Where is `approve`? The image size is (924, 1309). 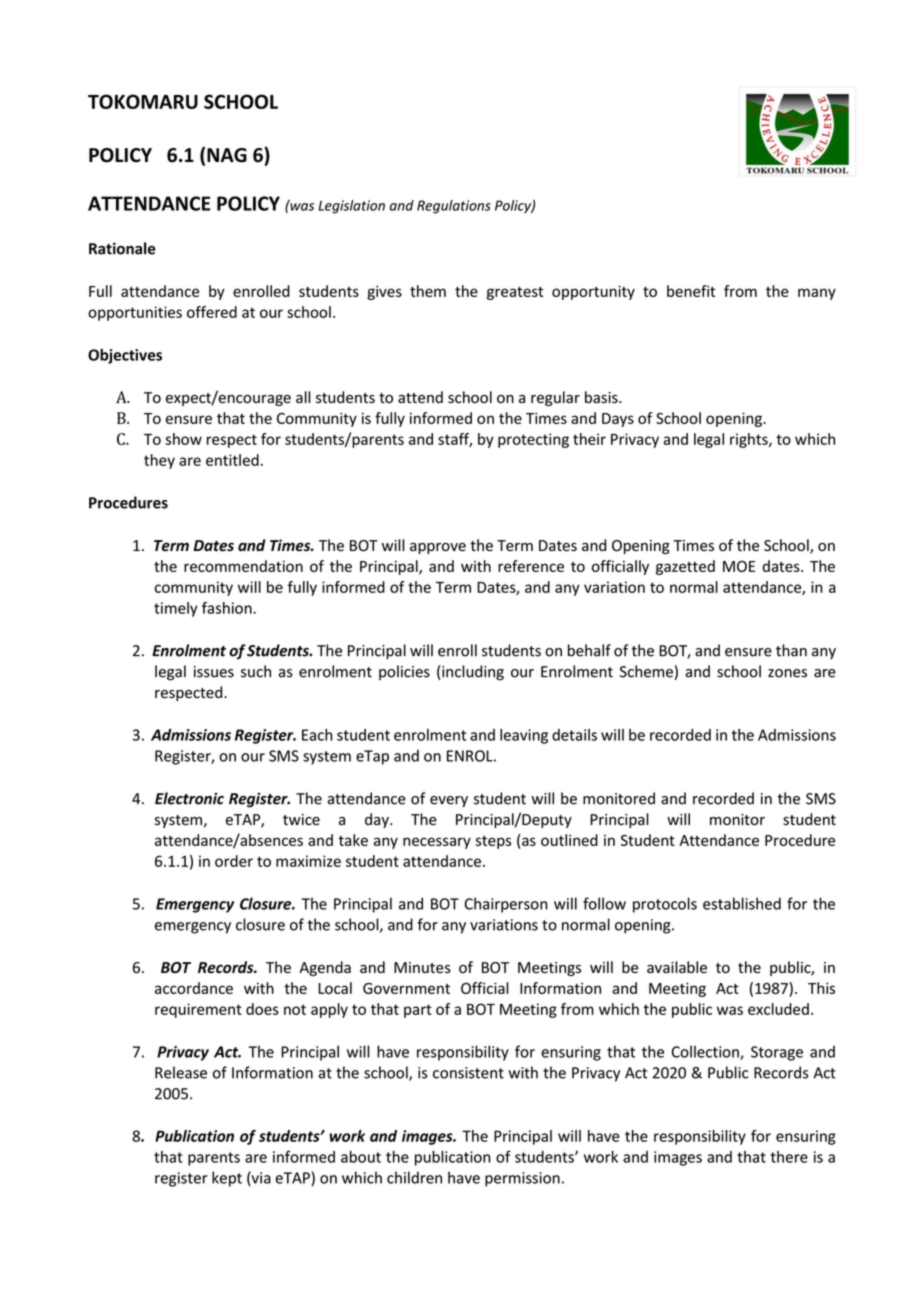
approve is located at coordinates (438, 548).
